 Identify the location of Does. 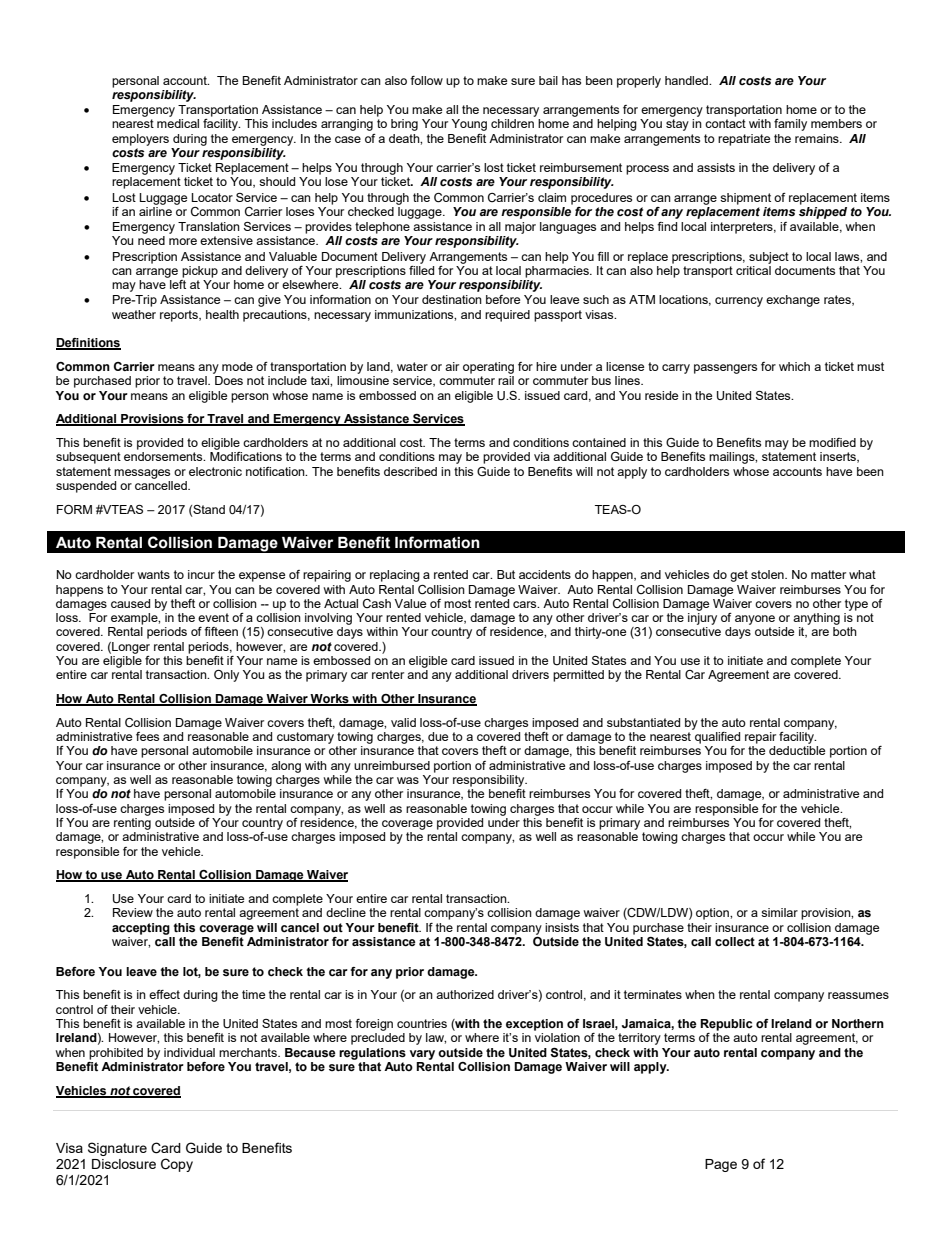
(229, 380).
